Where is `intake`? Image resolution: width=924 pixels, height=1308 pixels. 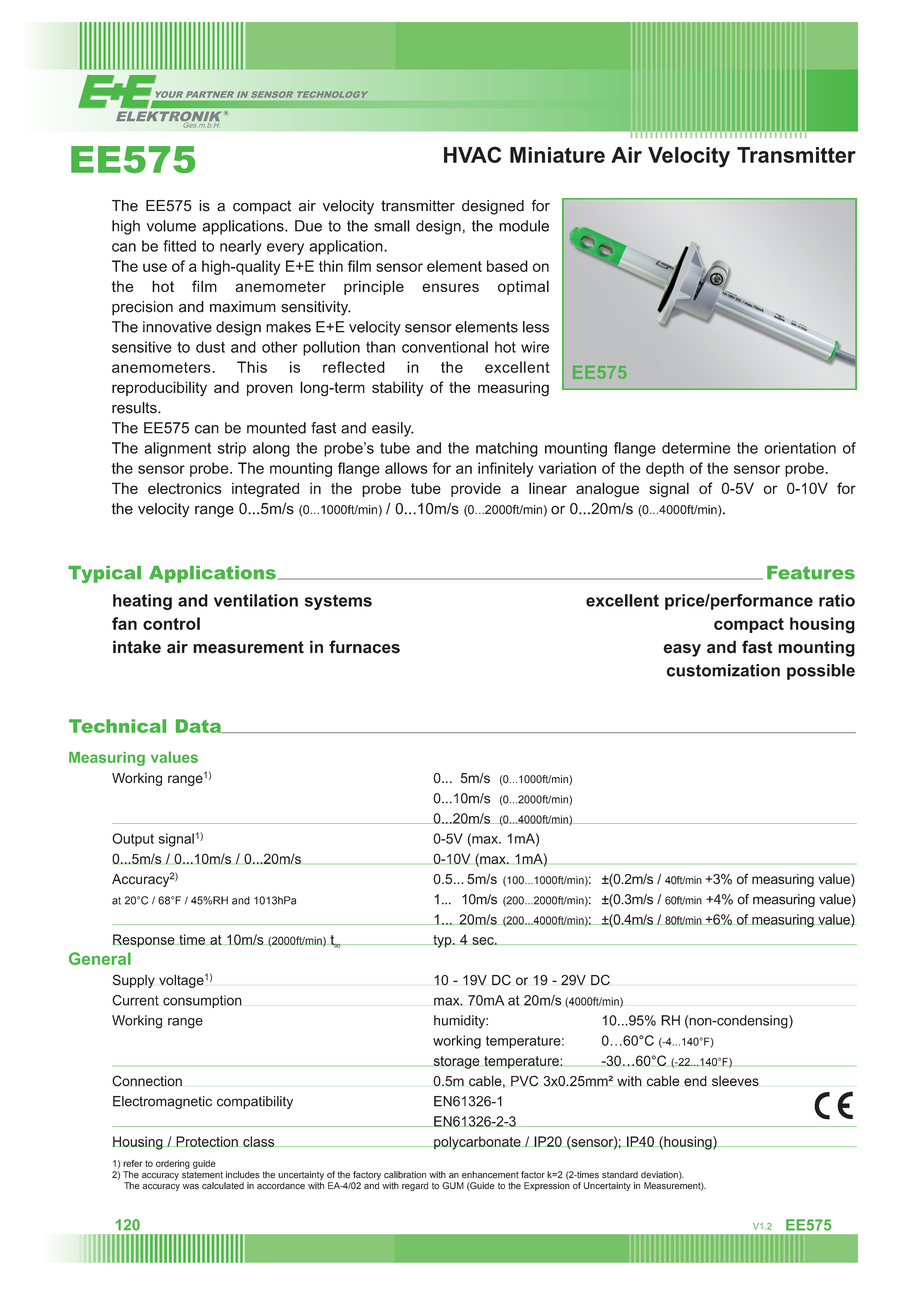 intake is located at coordinates (137, 647).
